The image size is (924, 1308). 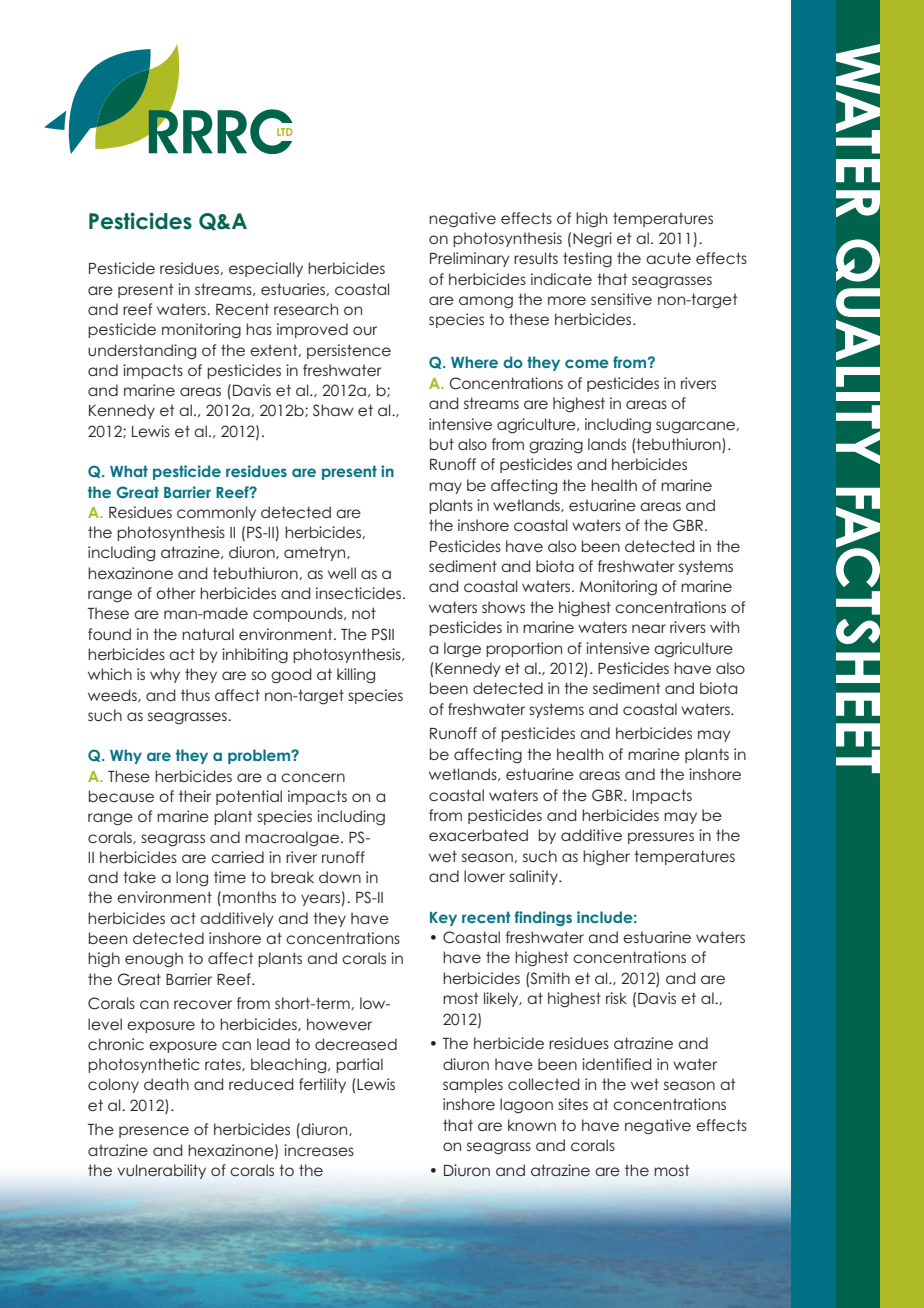 What do you see at coordinates (266, 269) in the screenshot?
I see `especially` at bounding box center [266, 269].
